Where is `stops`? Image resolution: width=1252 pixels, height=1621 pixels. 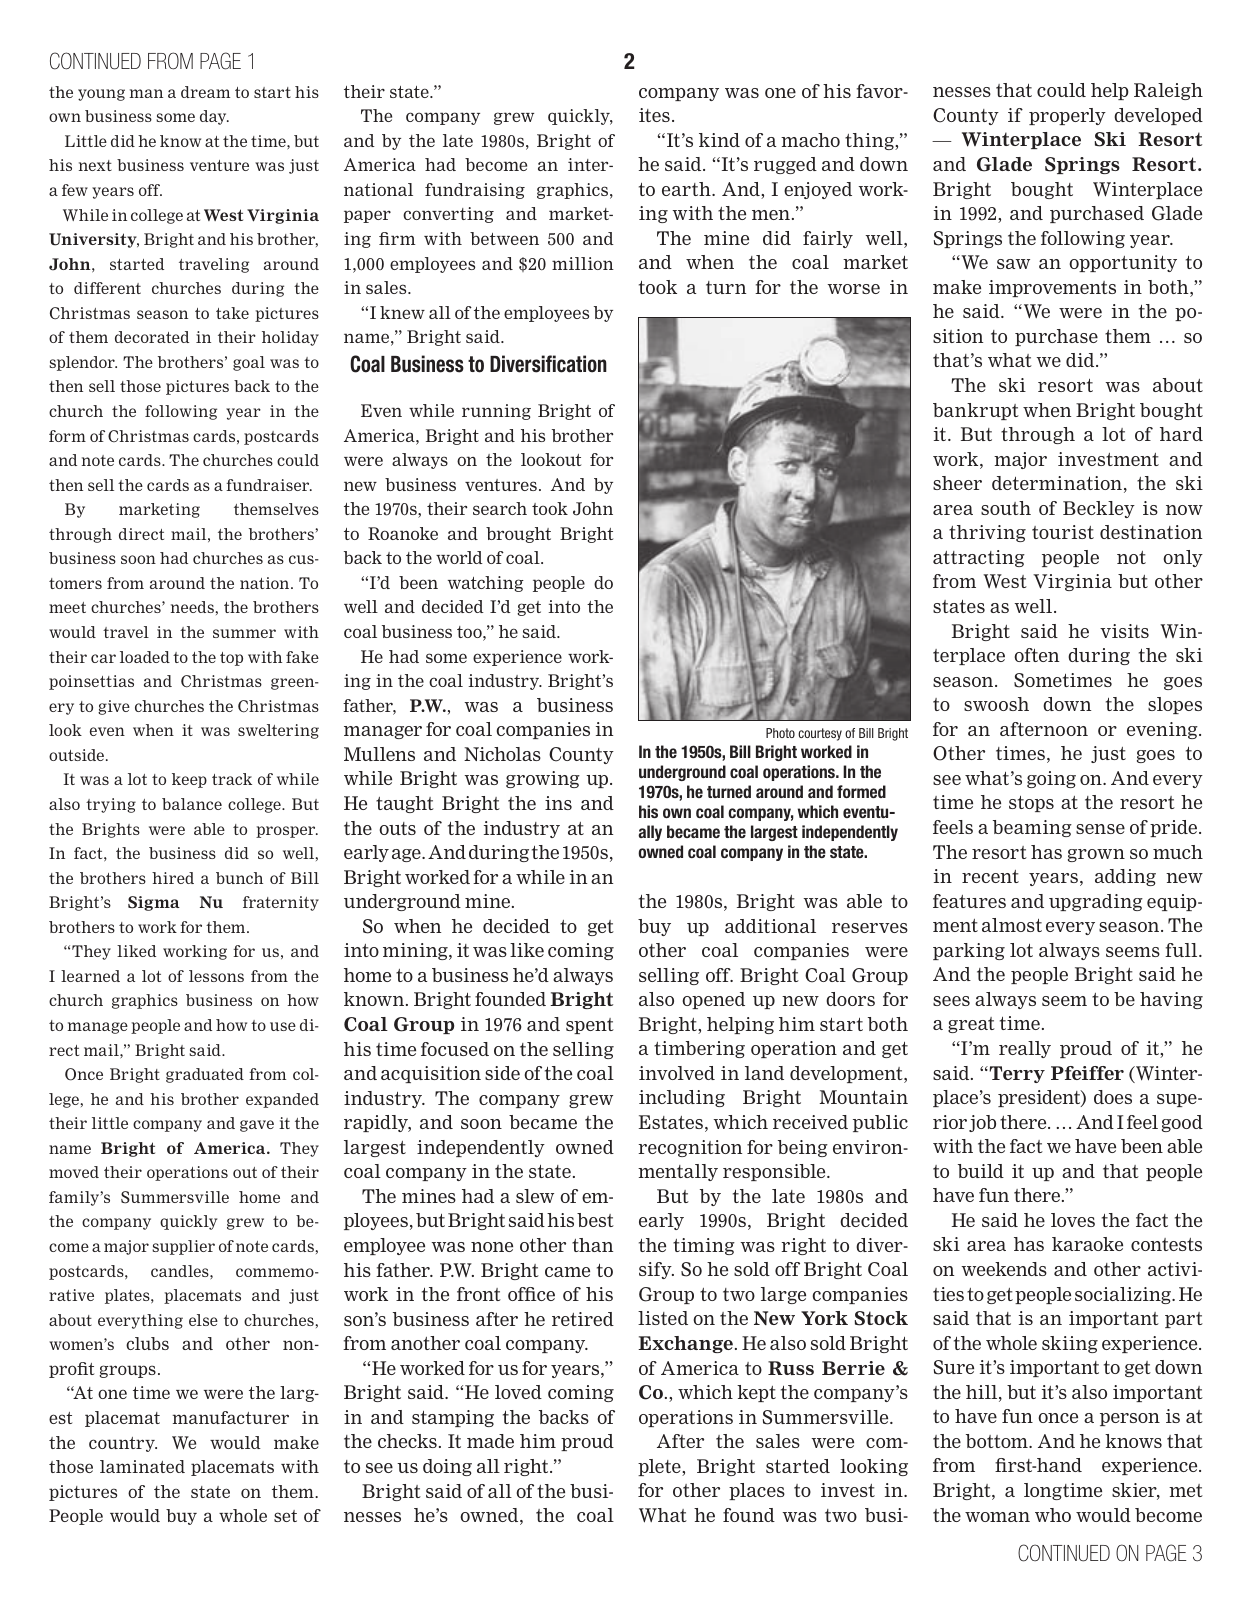
stops is located at coordinates (1031, 804).
